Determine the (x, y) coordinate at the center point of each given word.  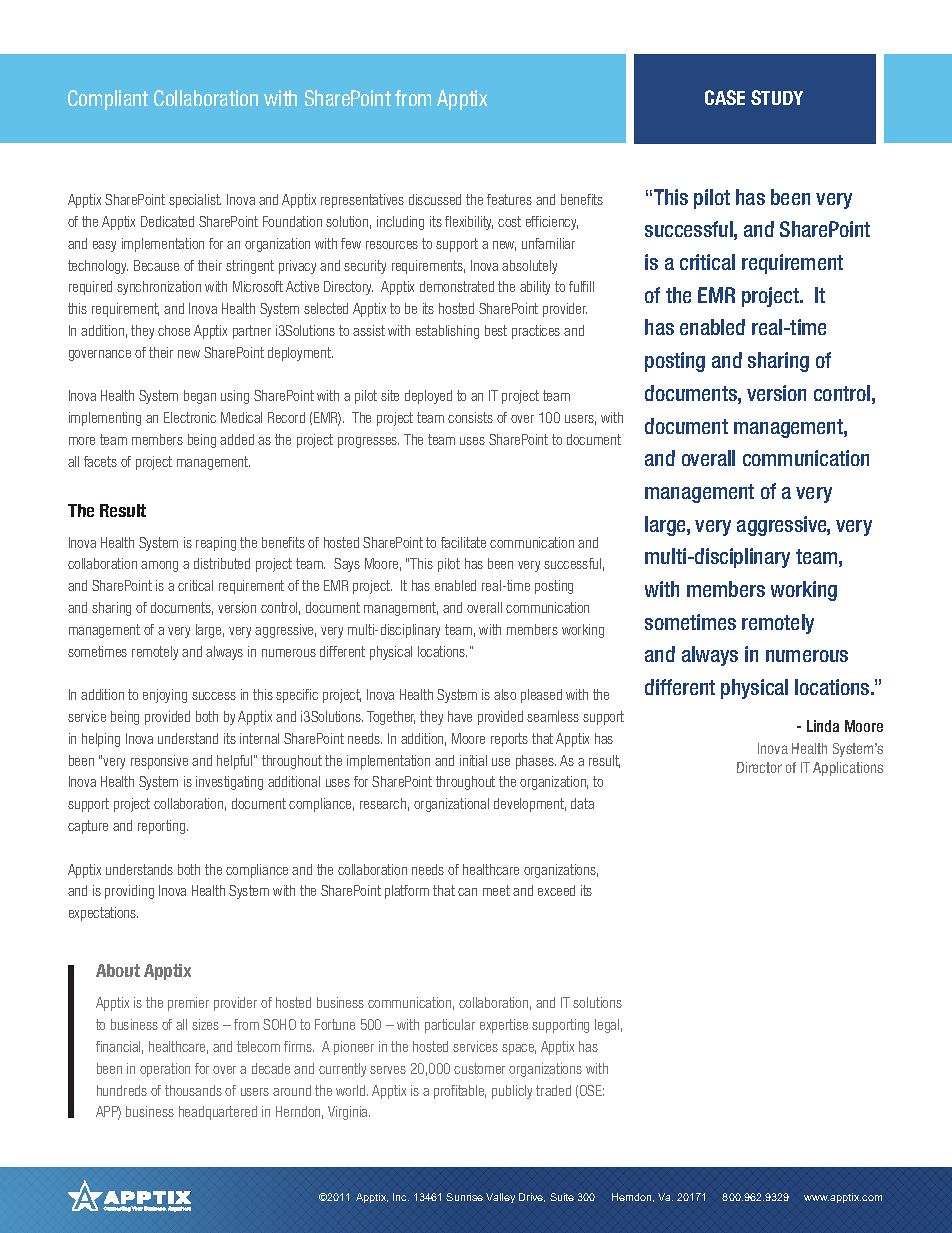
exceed (556, 890)
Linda (823, 726)
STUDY (777, 97)
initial (473, 760)
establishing (447, 332)
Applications (848, 769)
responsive (159, 762)
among (159, 566)
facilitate (463, 542)
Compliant (108, 100)
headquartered (218, 1113)
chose (174, 330)
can (467, 892)
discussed (435, 199)
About (118, 970)
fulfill (581, 286)
